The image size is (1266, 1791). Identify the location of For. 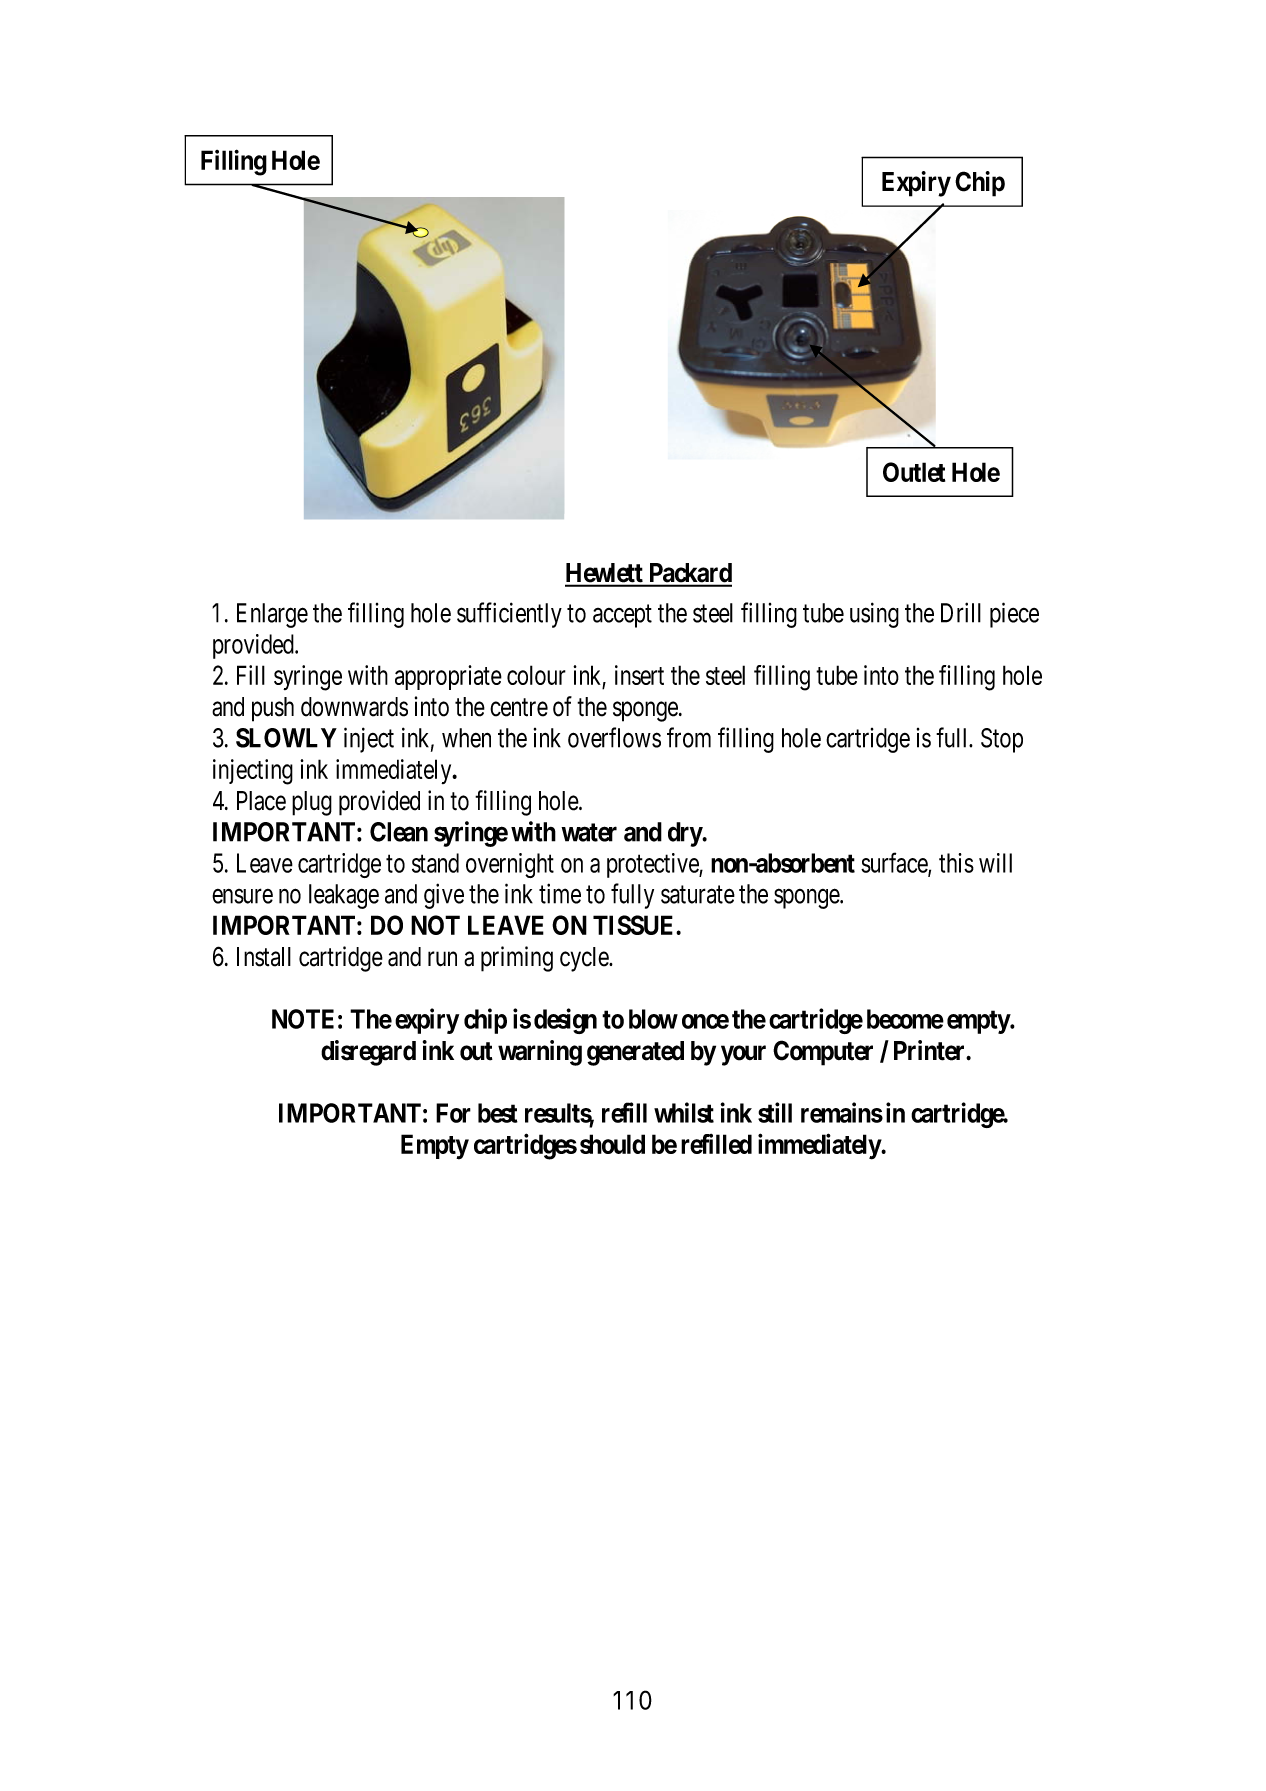
(453, 1113).
